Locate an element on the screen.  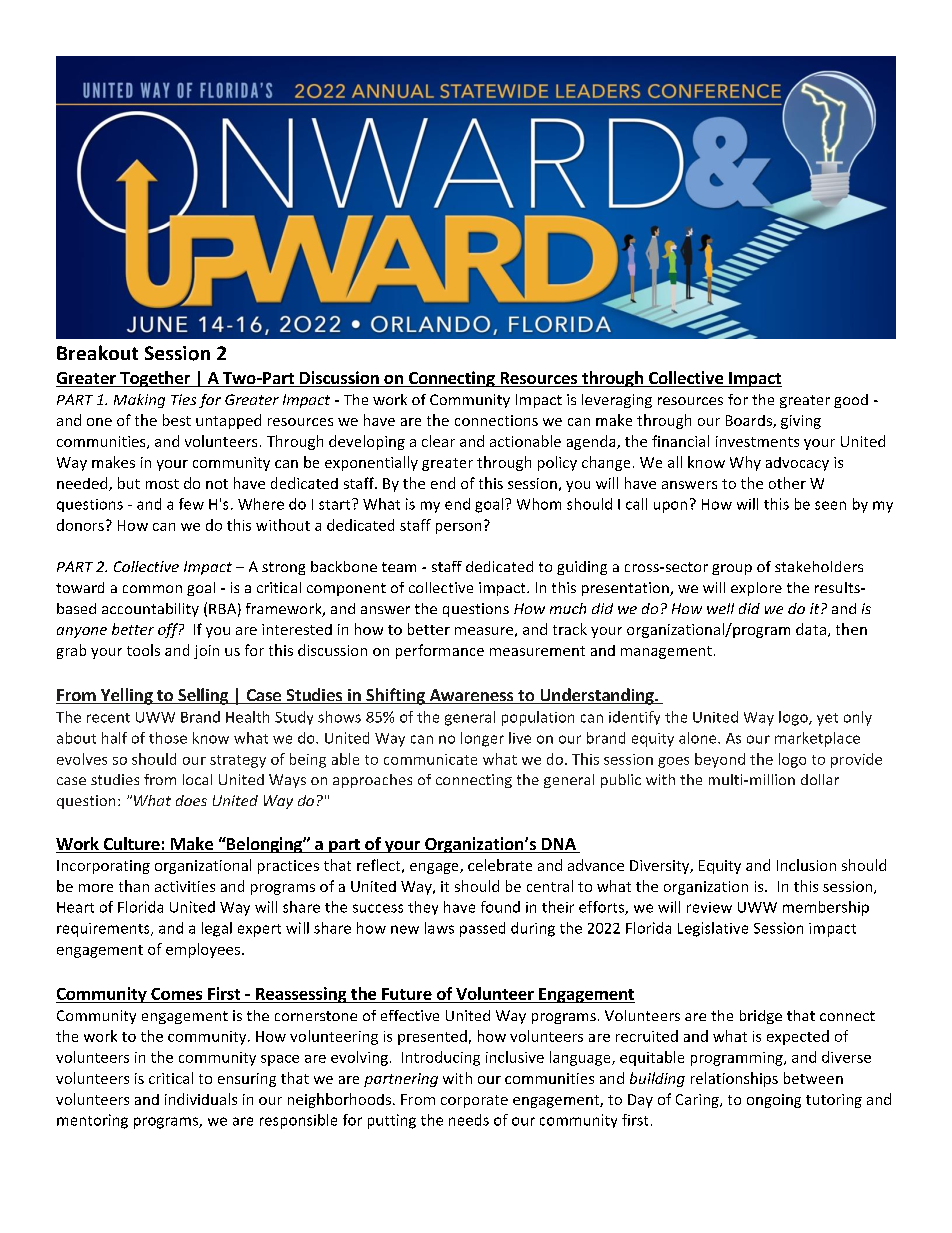
Culture is located at coordinates (131, 845).
